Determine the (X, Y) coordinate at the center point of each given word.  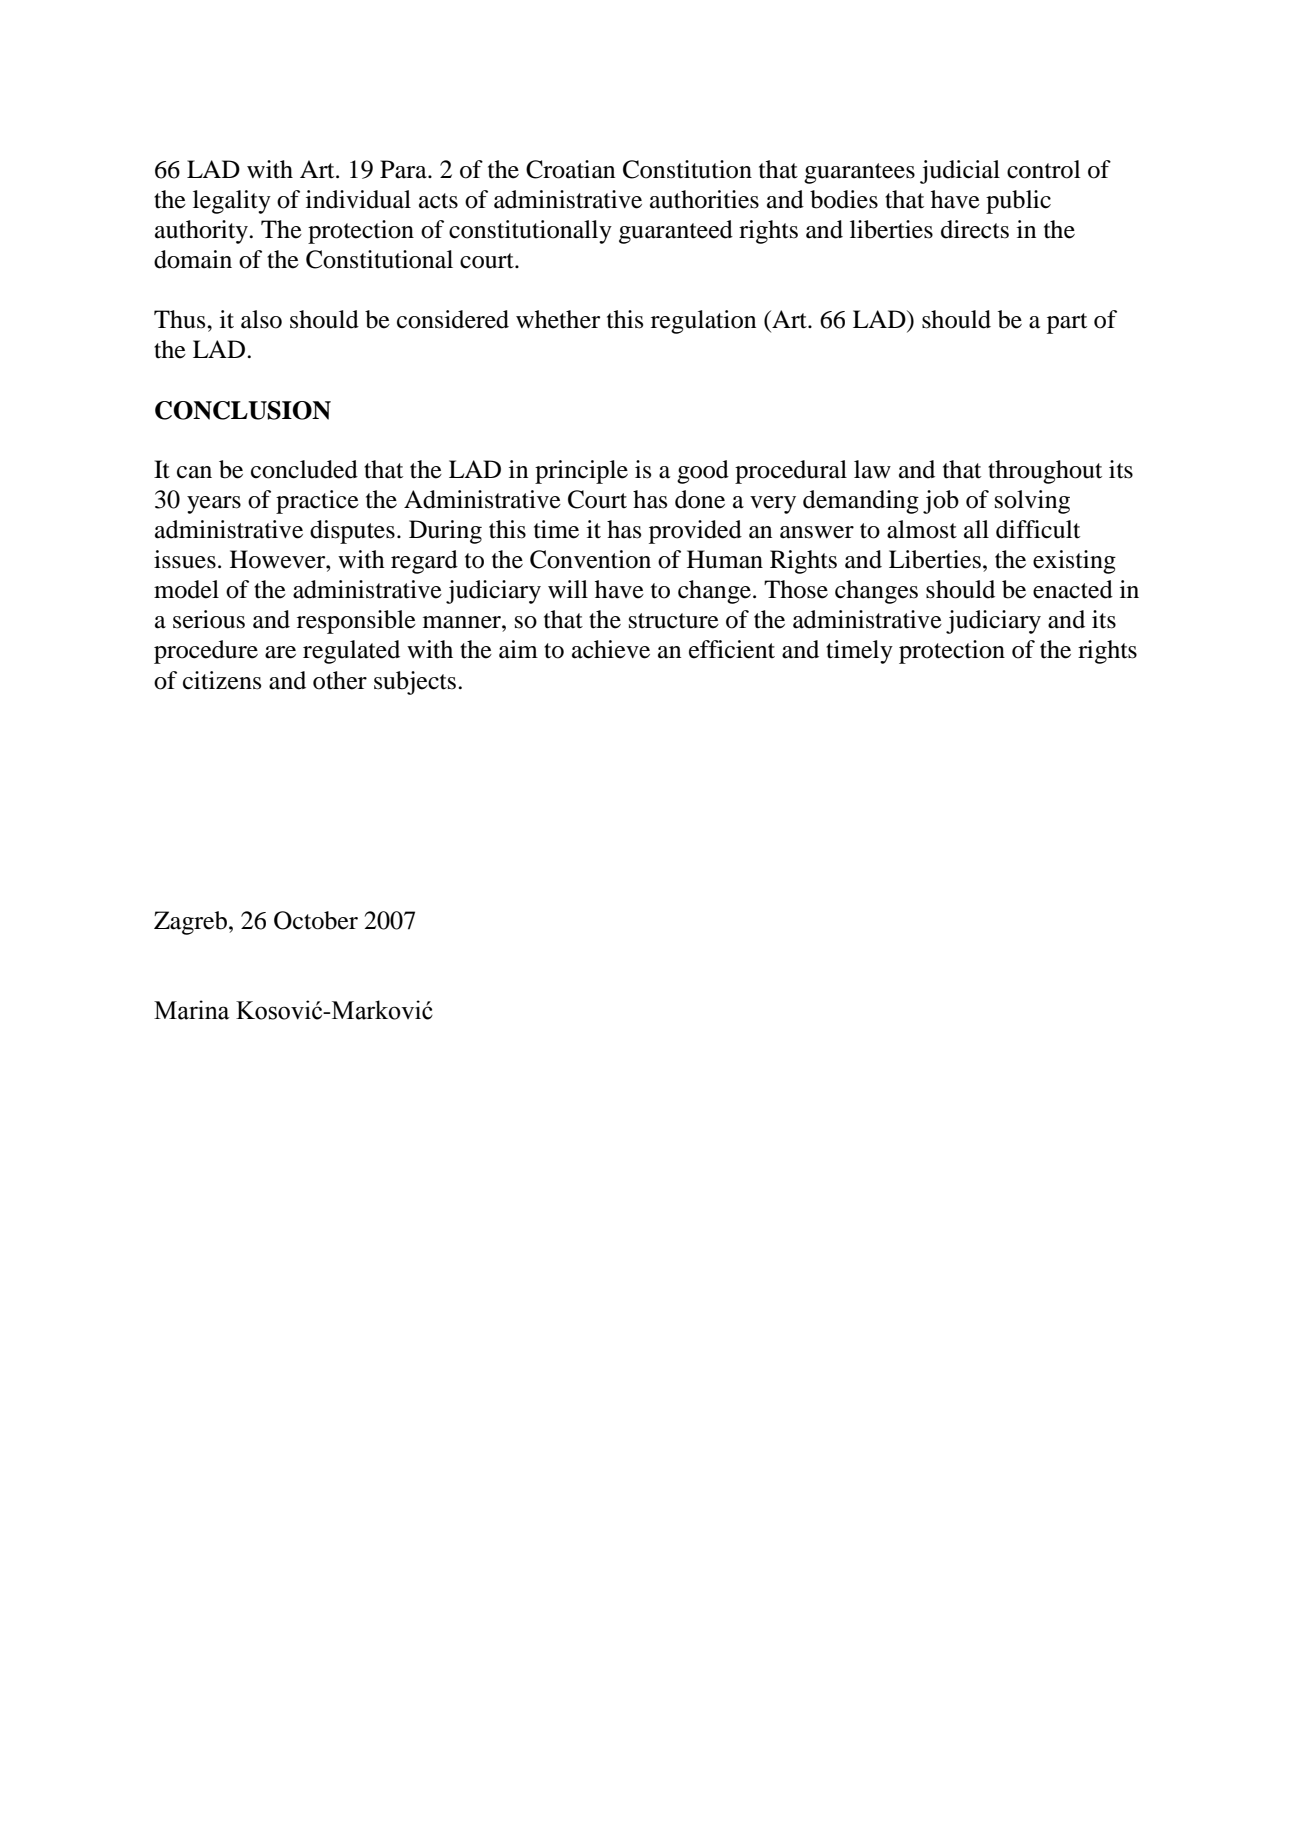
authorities (704, 199)
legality (232, 202)
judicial (960, 172)
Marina (192, 1010)
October (316, 920)
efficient (732, 649)
